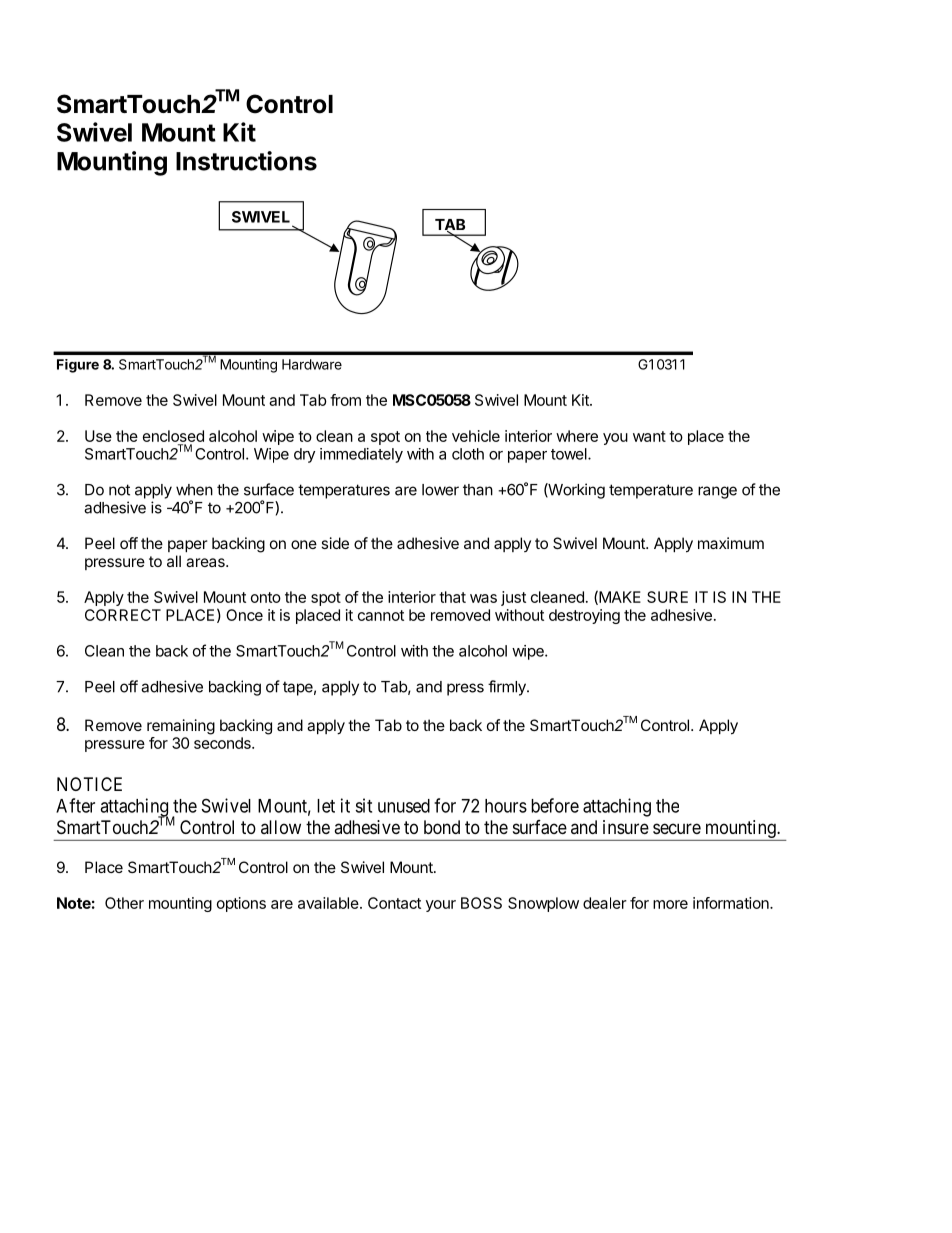 The height and width of the screenshot is (1233, 952). What do you see at coordinates (181, 727) in the screenshot?
I see `remaining` at bounding box center [181, 727].
